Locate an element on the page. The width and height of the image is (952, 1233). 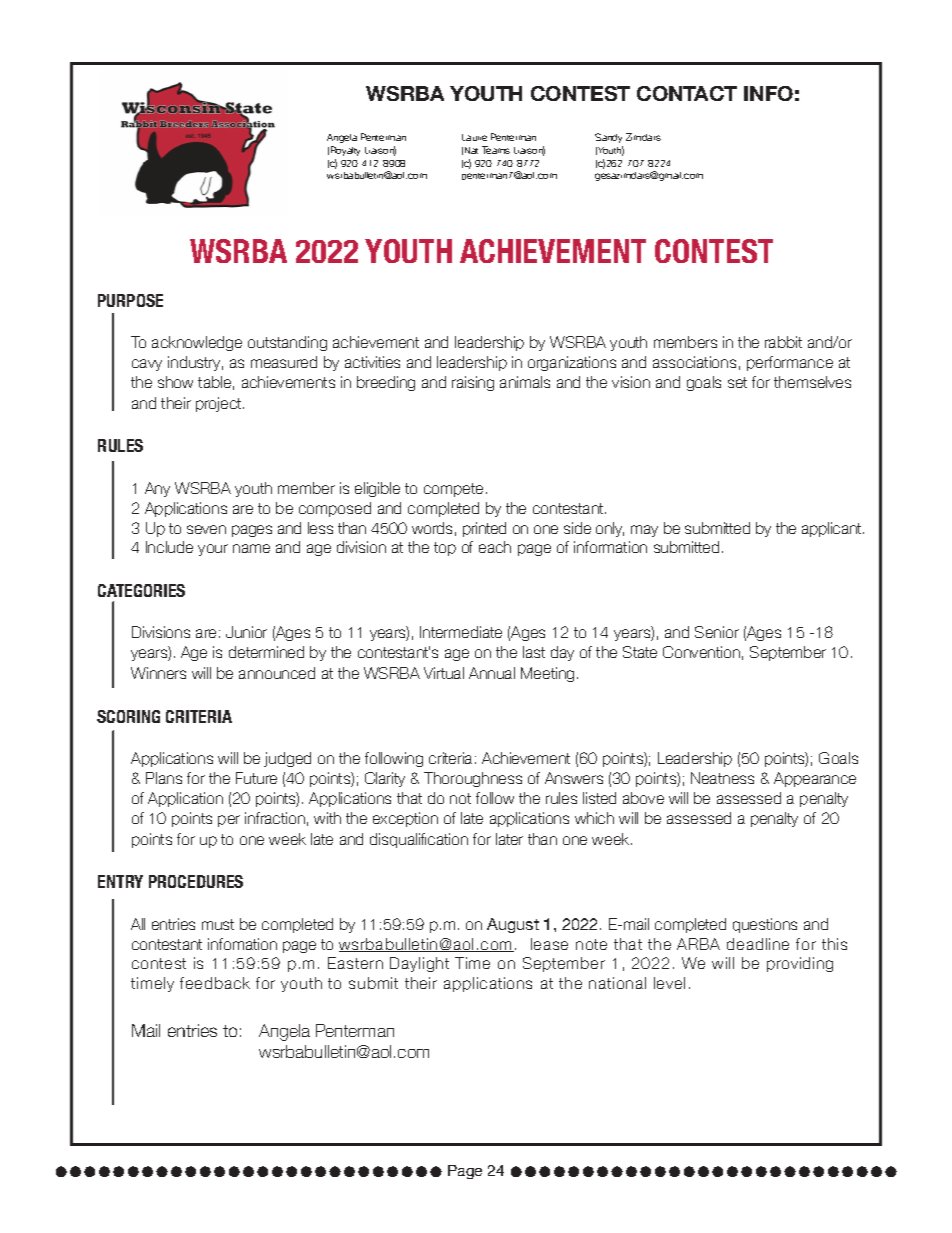
CONTACT is located at coordinates (687, 93).
